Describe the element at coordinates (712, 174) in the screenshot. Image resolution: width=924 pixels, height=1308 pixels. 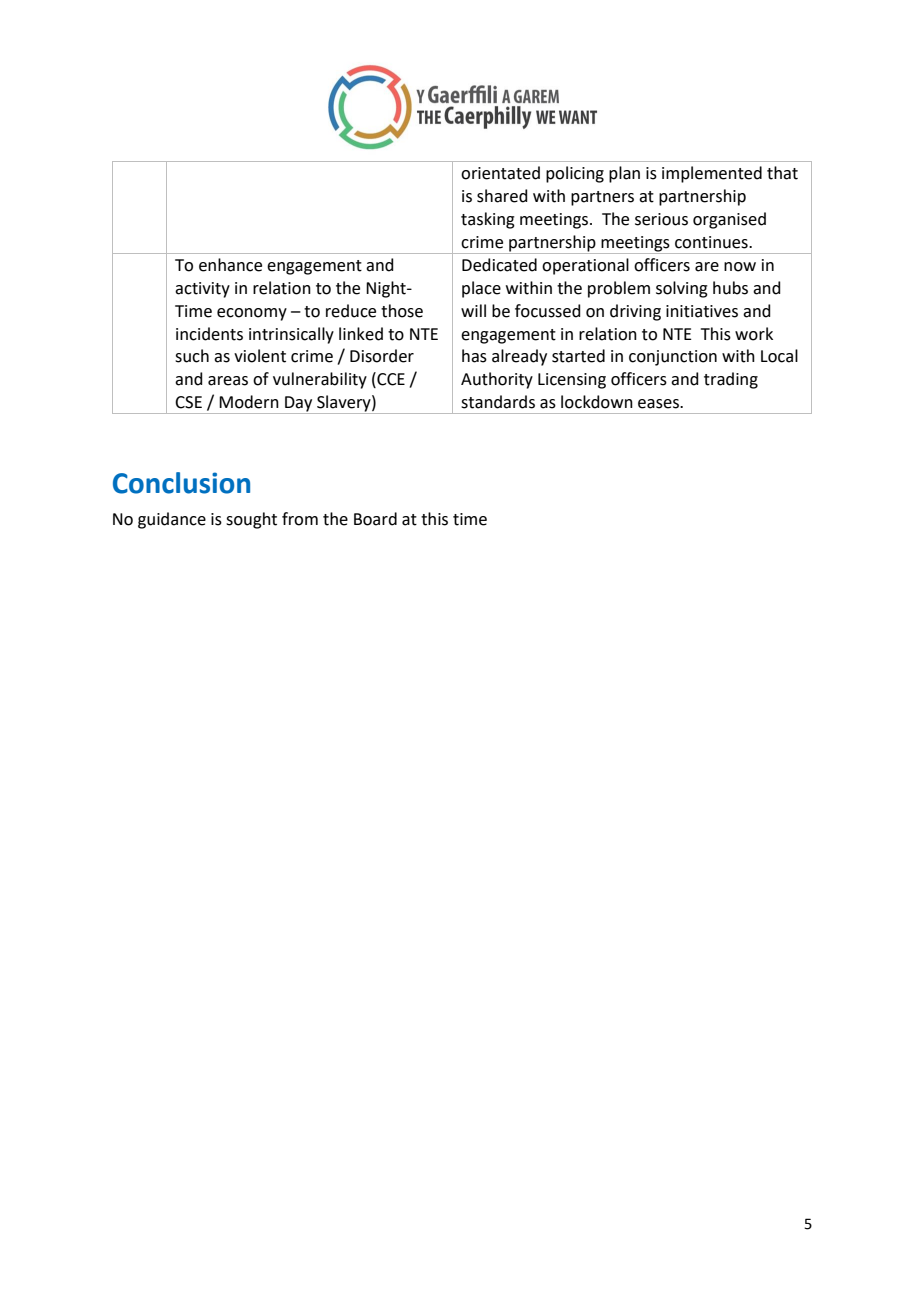
I see `implemented` at that location.
